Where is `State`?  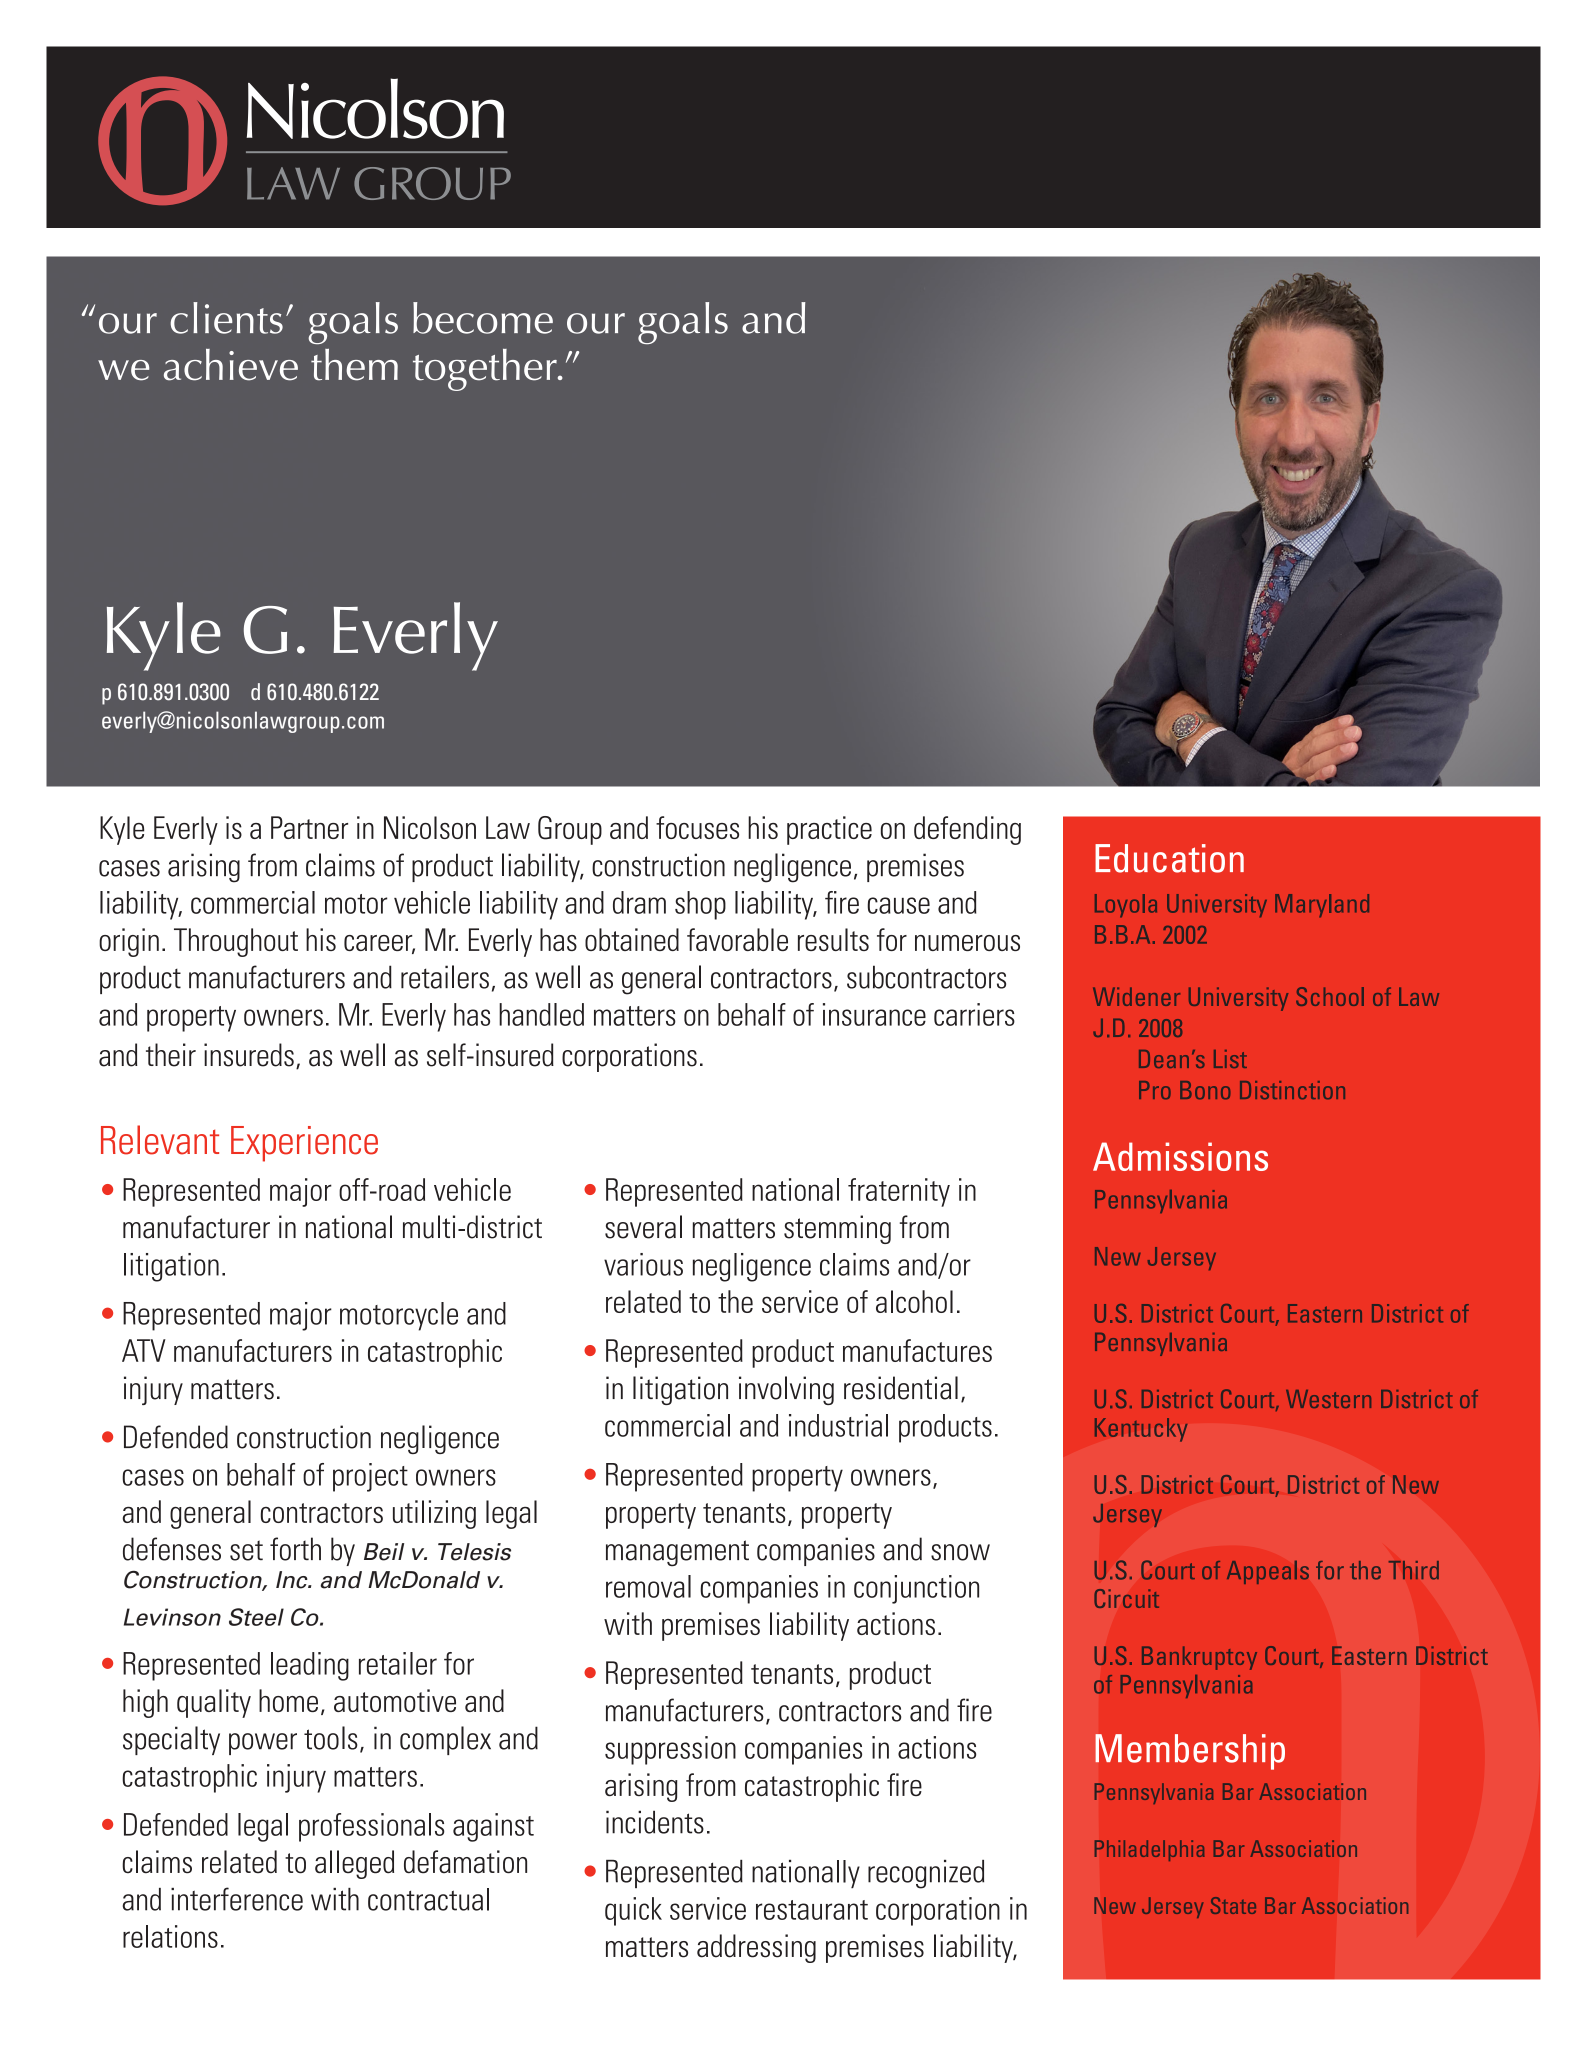
State is located at coordinates (1233, 1905).
